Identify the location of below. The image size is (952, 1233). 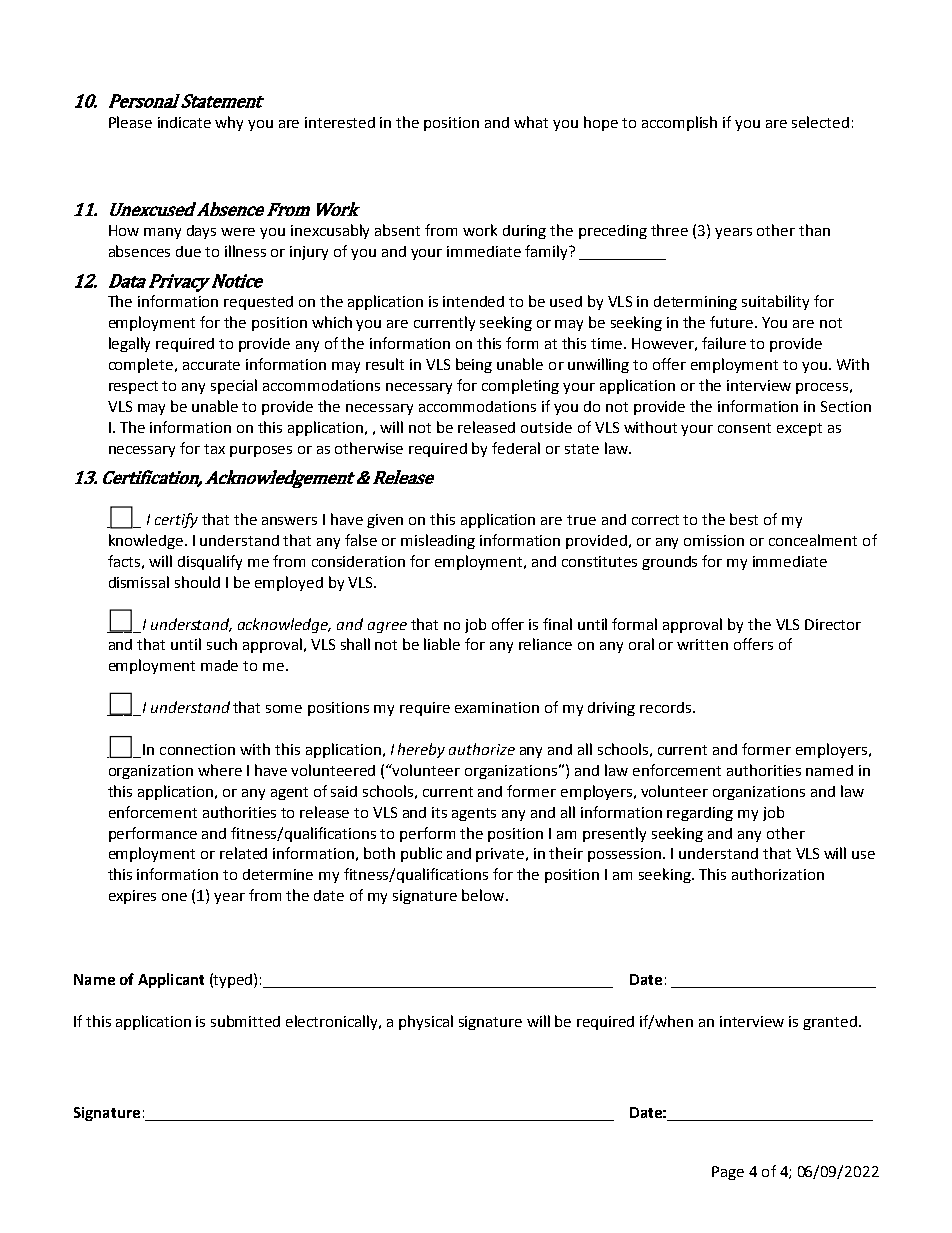
(484, 895).
